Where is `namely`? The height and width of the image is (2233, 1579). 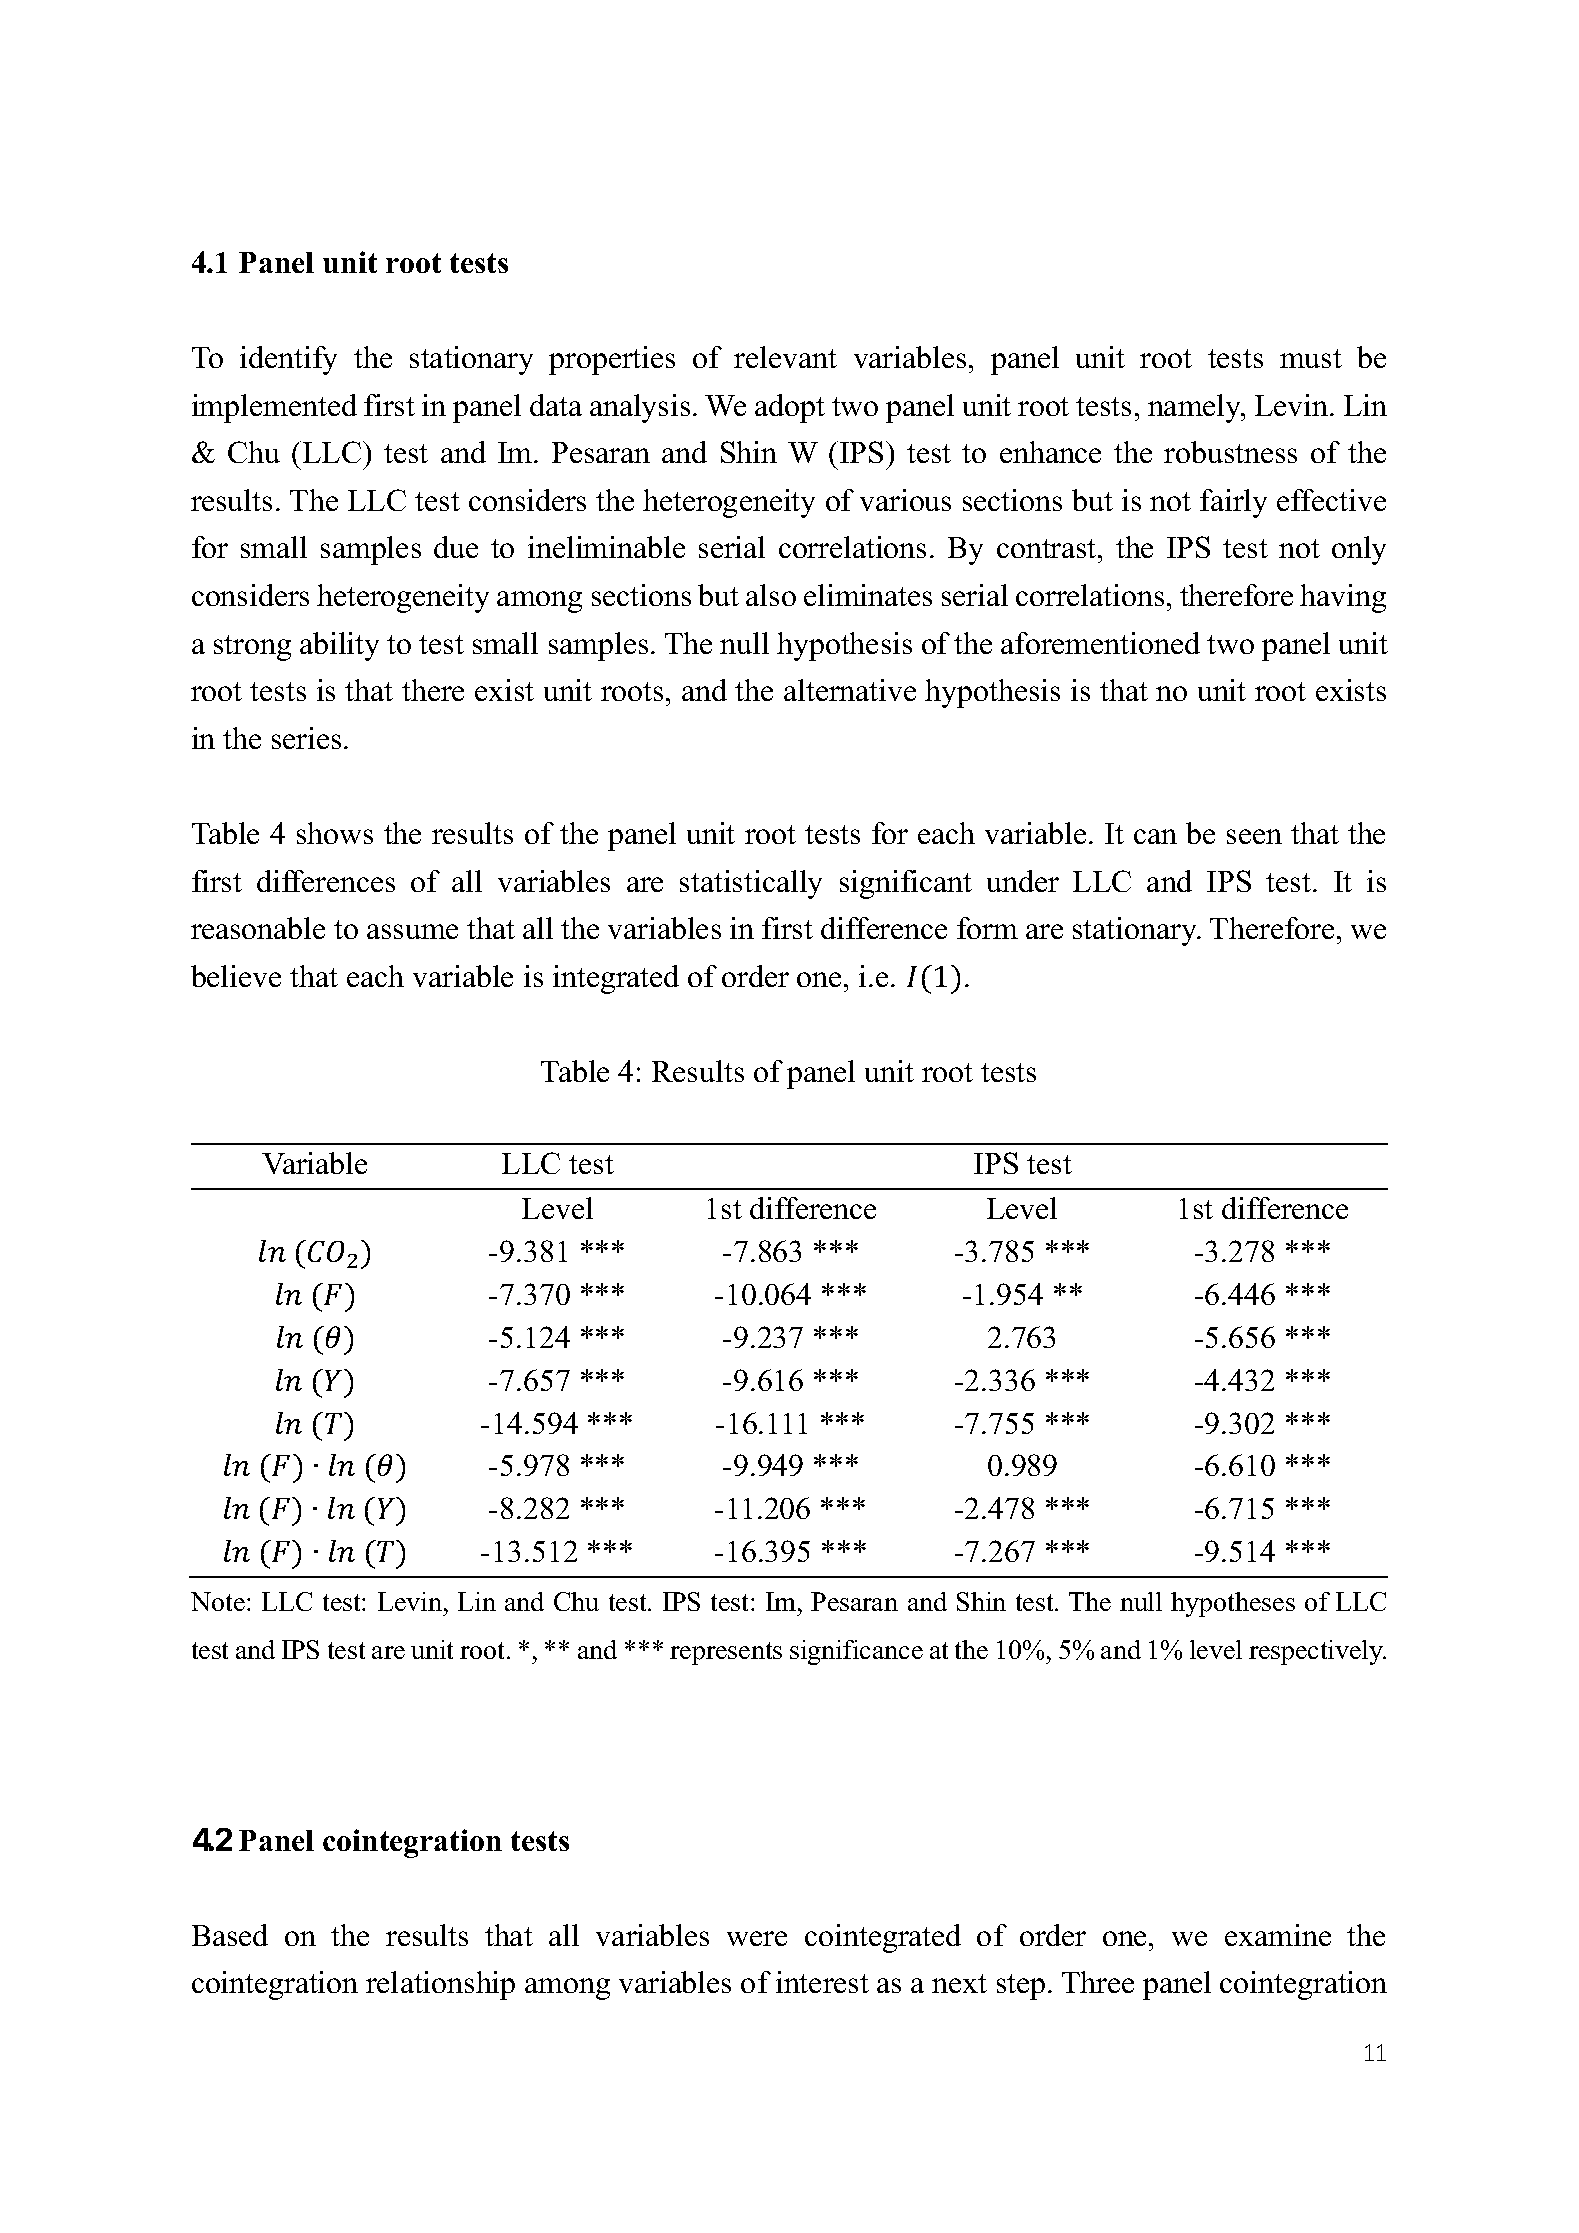
namely is located at coordinates (1196, 408).
